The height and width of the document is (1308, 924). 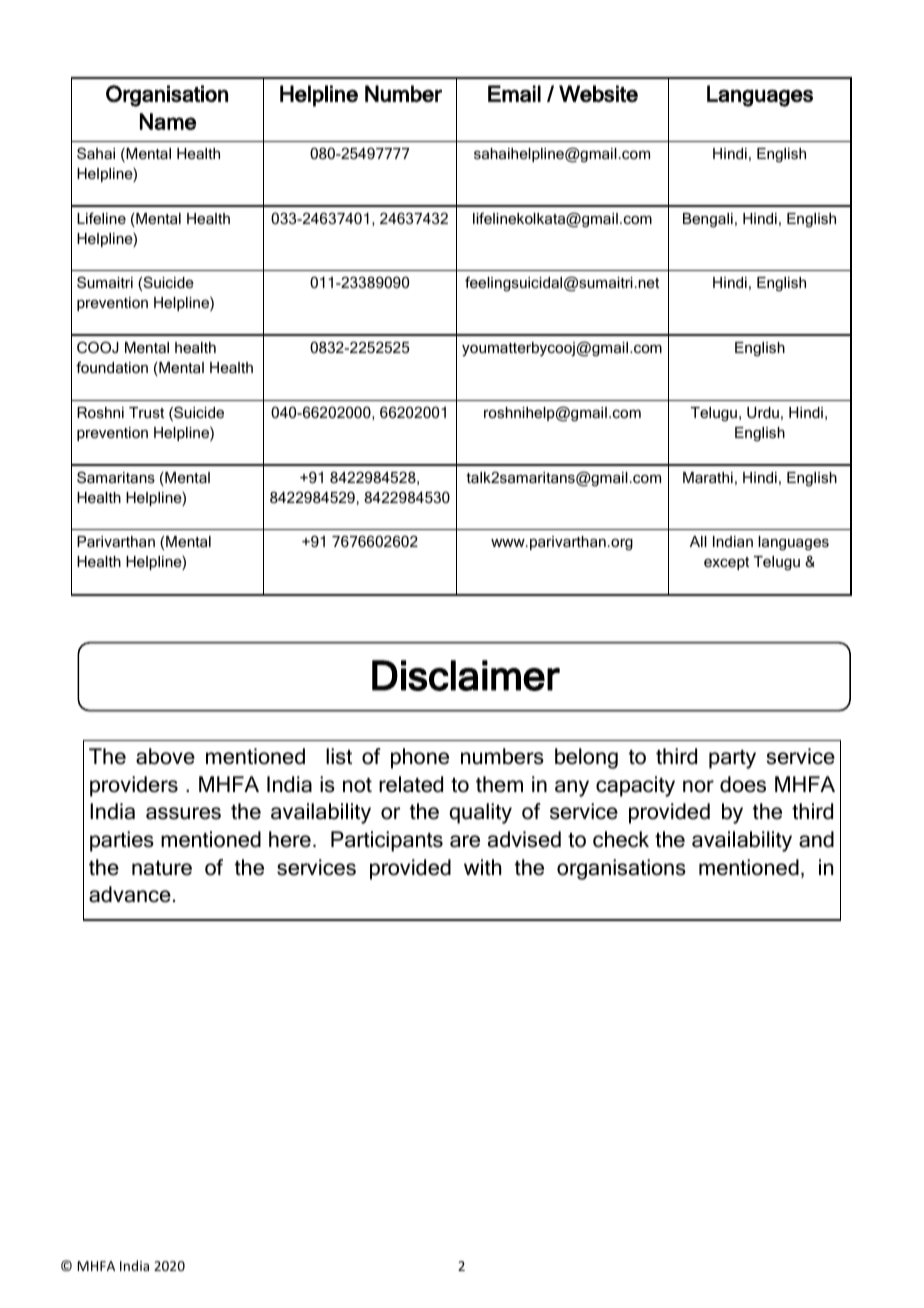 I want to click on nature, so click(x=162, y=868).
